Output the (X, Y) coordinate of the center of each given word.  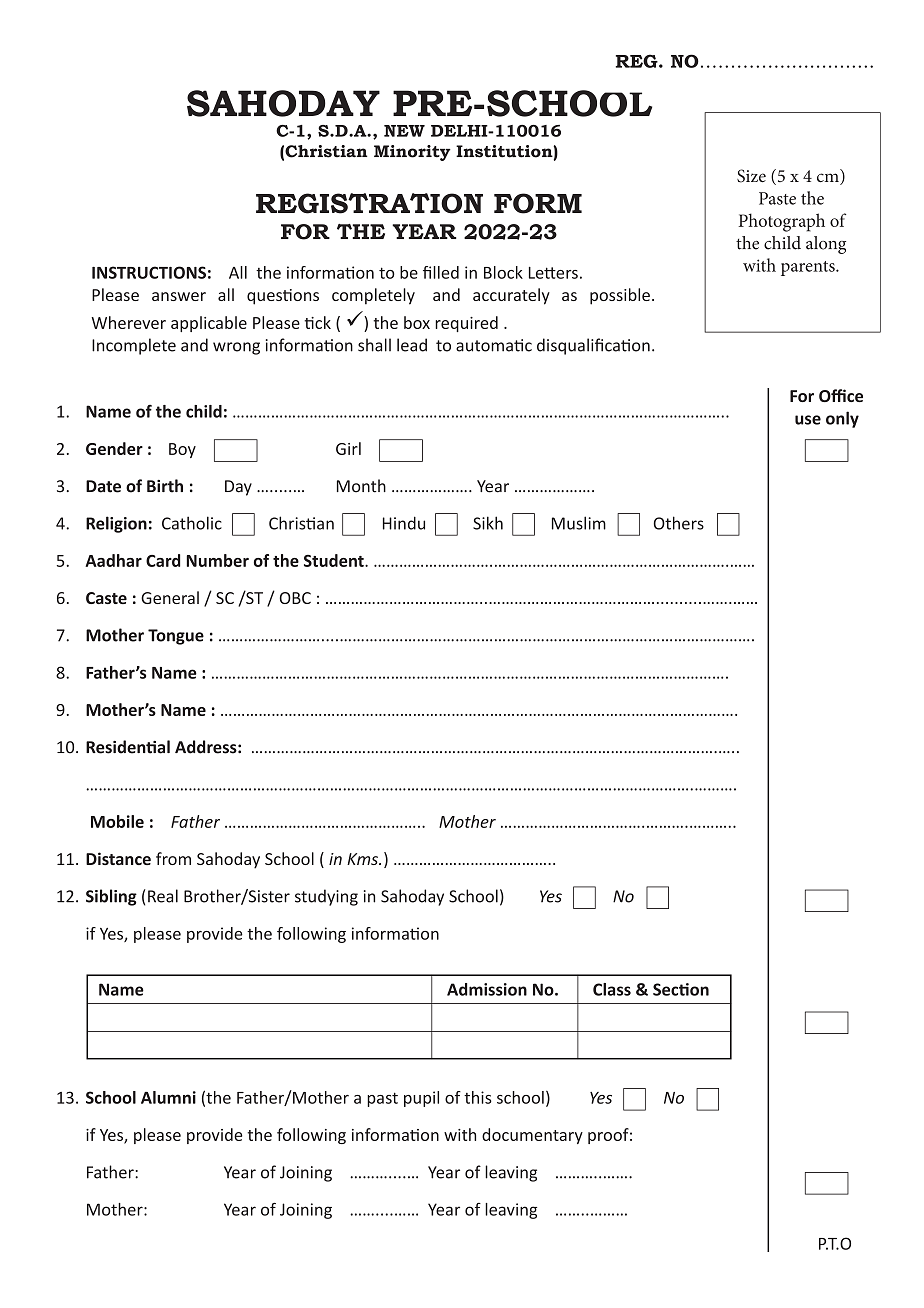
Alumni (168, 1097)
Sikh (488, 523)
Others (679, 523)
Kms (363, 859)
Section (681, 989)
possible (620, 296)
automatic (494, 345)
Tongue (176, 637)
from (173, 858)
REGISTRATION (369, 203)
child (204, 411)
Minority (412, 153)
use (808, 420)
